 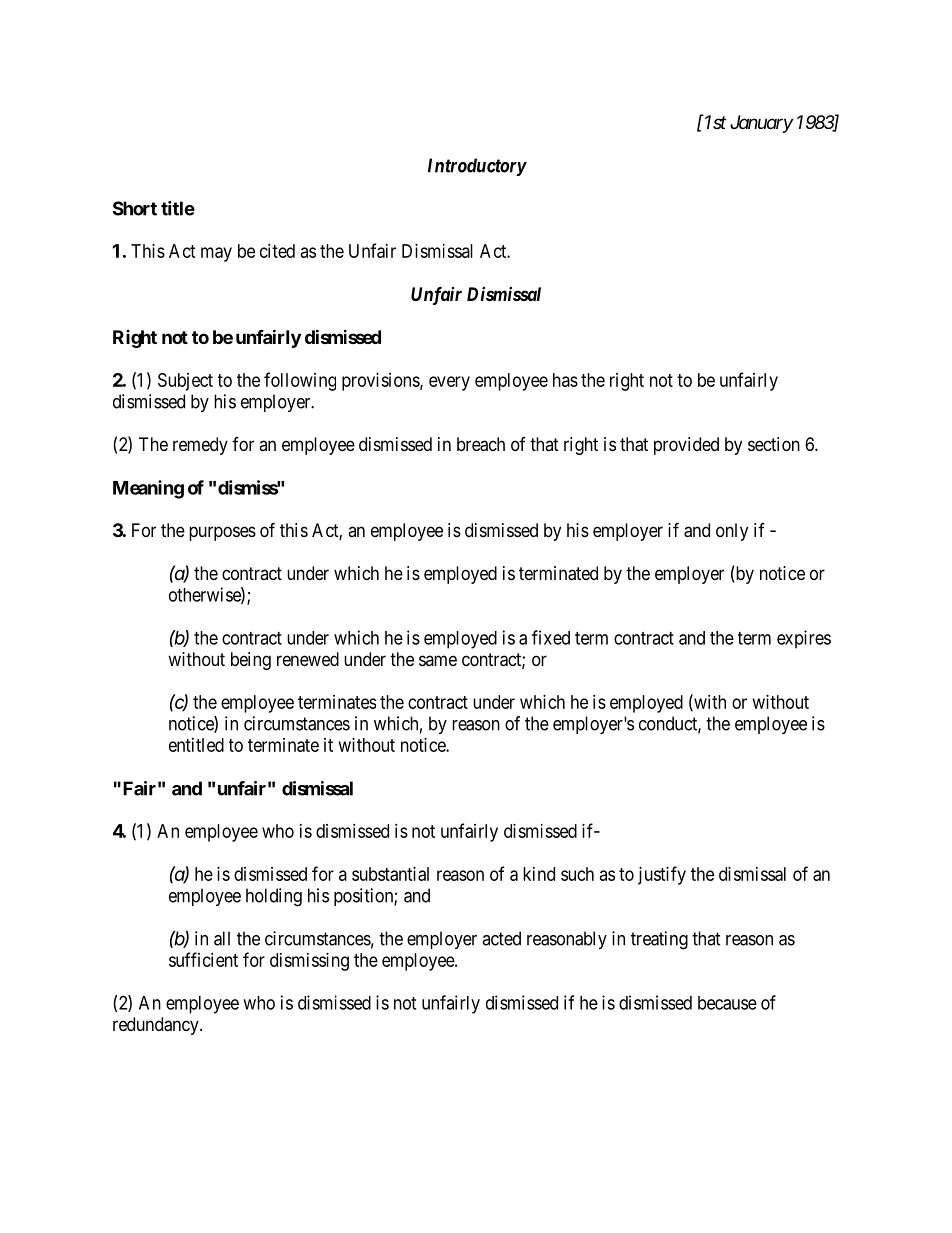 I want to click on sufficient, so click(x=203, y=959).
